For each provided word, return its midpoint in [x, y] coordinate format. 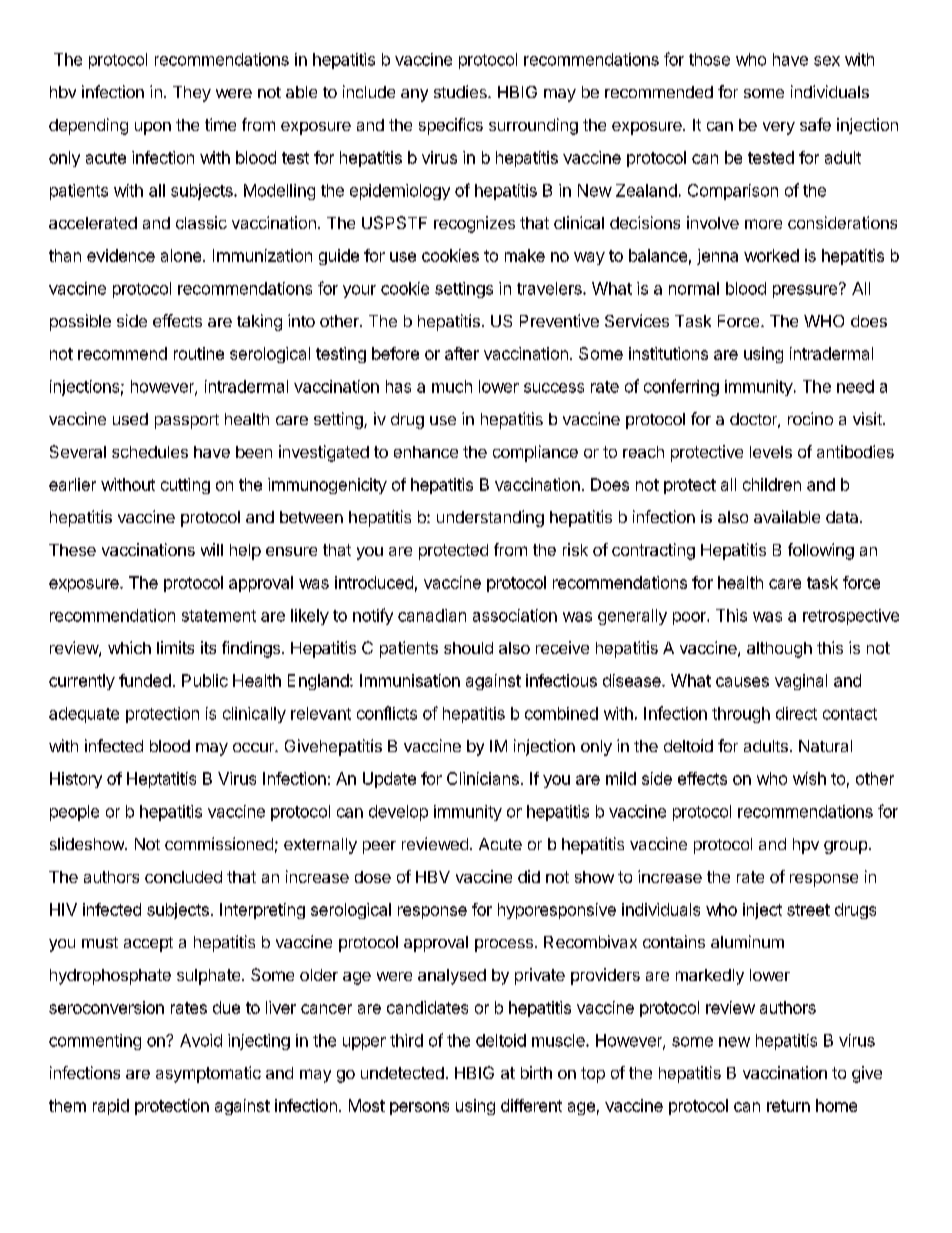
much [452, 386]
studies [461, 91]
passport [187, 421]
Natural [825, 746]
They [192, 94]
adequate [84, 715]
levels [771, 452]
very [779, 128]
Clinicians [483, 778]
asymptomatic [208, 1074]
